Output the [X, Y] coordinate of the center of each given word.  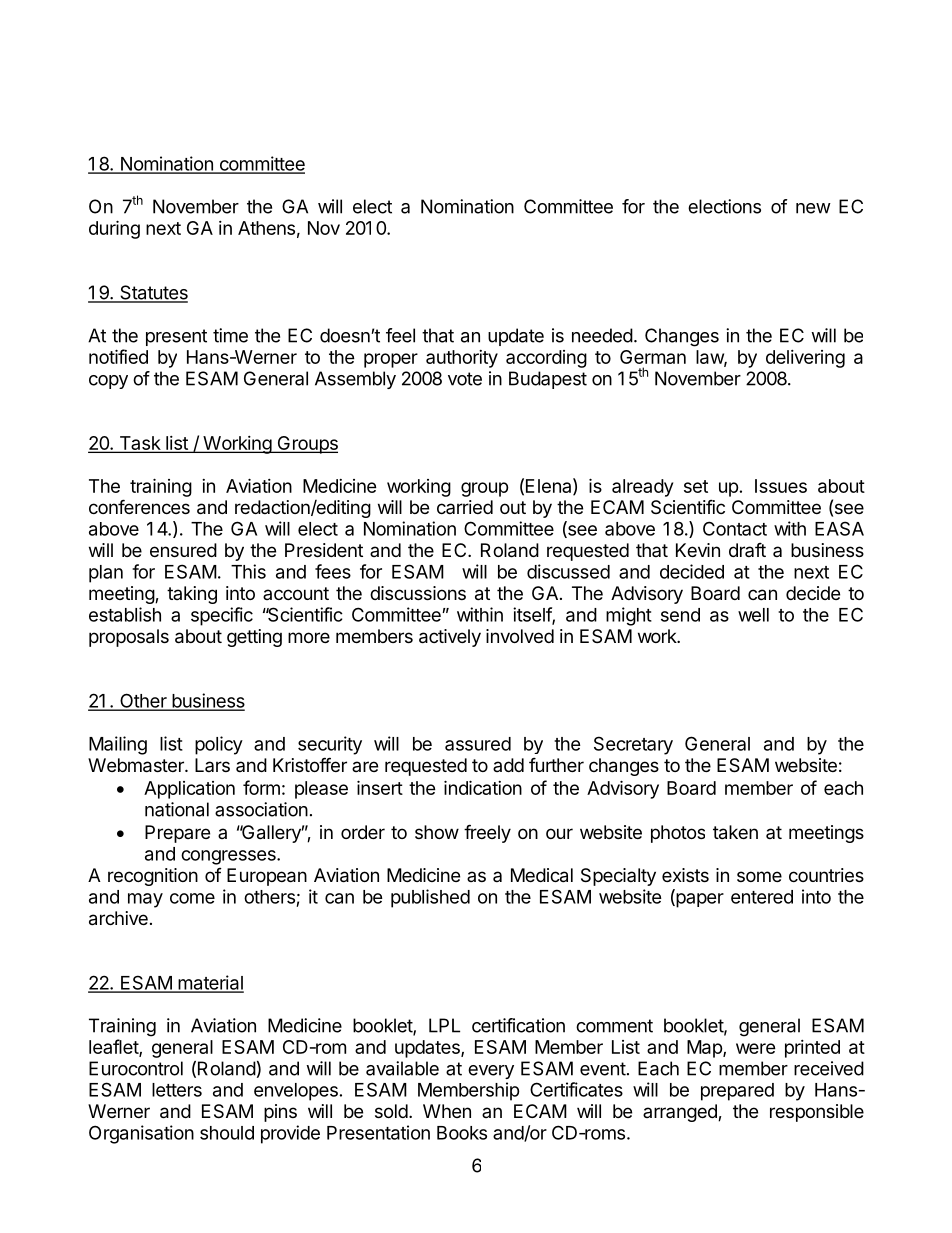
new [813, 208]
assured [478, 744]
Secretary [633, 745]
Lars [212, 765]
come [192, 898]
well [753, 615]
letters [177, 1090]
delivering [805, 359]
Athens [266, 228]
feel [400, 335]
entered [762, 897]
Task [139, 444]
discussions [418, 593]
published [430, 898]
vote [465, 379]
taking [192, 595]
